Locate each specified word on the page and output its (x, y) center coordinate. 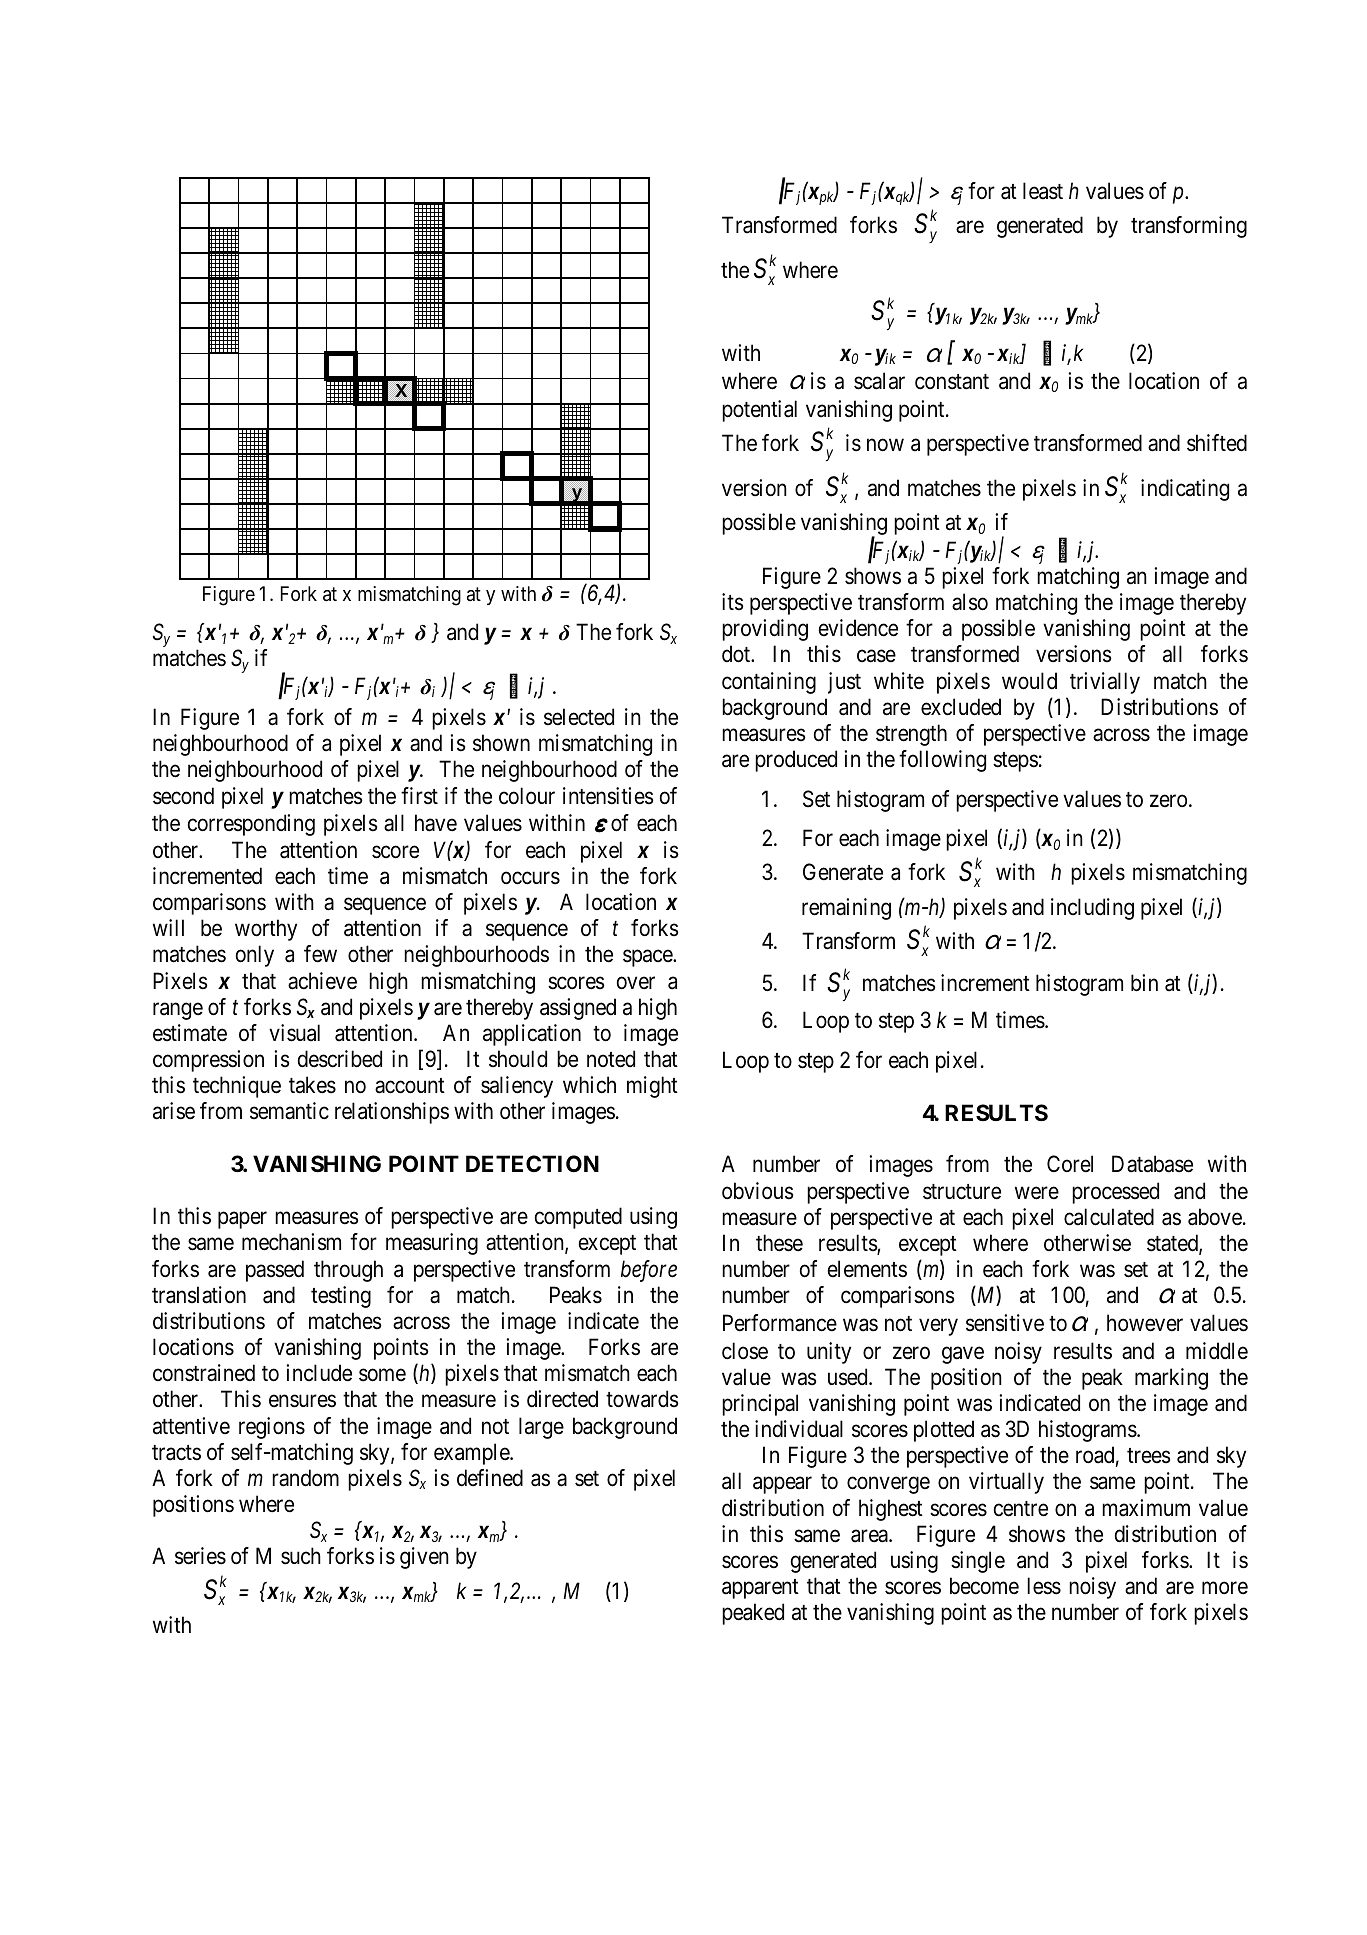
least (1043, 191)
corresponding (251, 825)
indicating (1185, 490)
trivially (1105, 683)
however (1145, 1323)
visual (294, 1033)
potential (759, 411)
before (649, 1271)
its (733, 602)
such (301, 1556)
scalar (879, 381)
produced (796, 761)
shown (501, 743)
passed (275, 1271)
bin (1144, 983)
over (636, 983)
